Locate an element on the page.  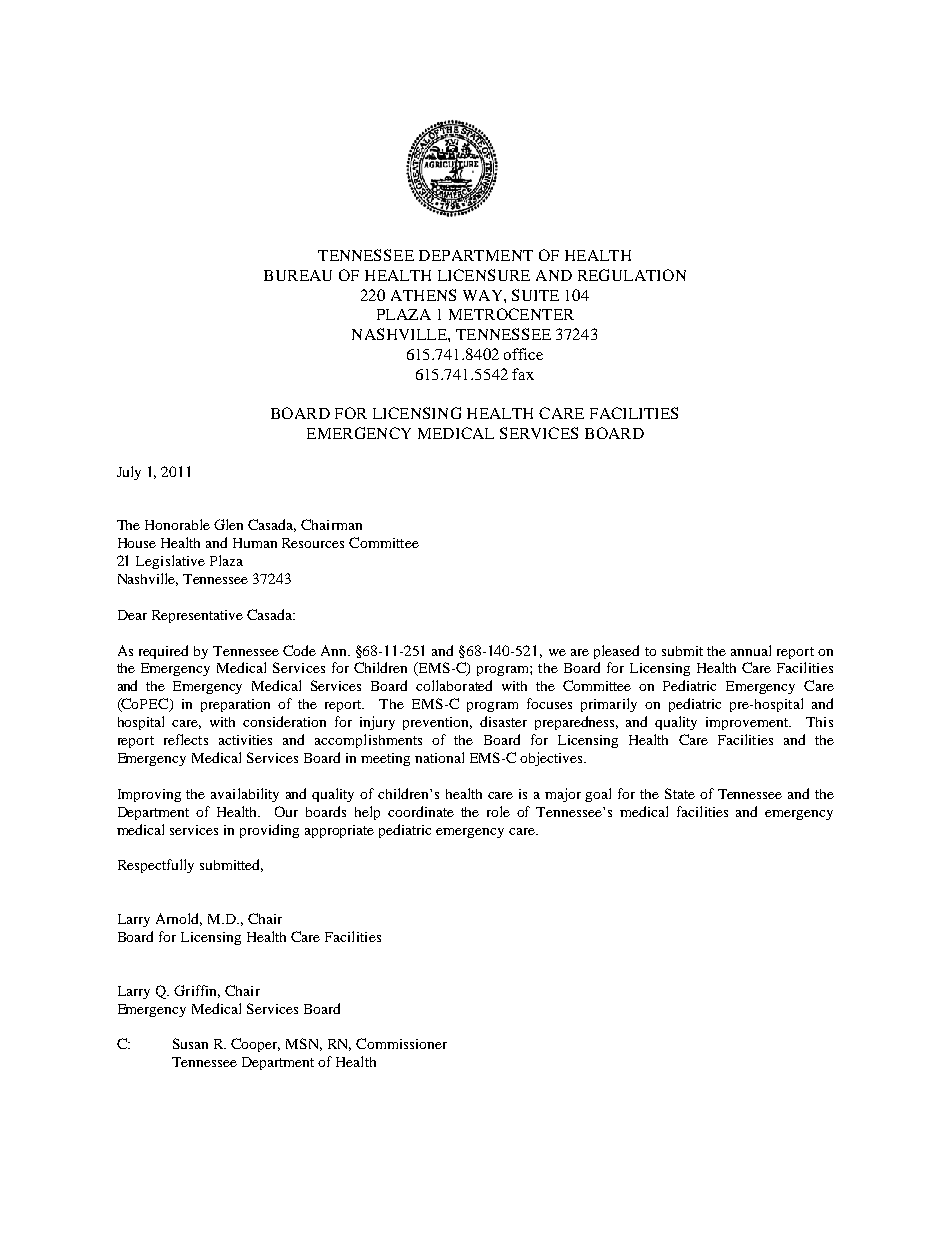
Commissioner is located at coordinates (401, 1043).
